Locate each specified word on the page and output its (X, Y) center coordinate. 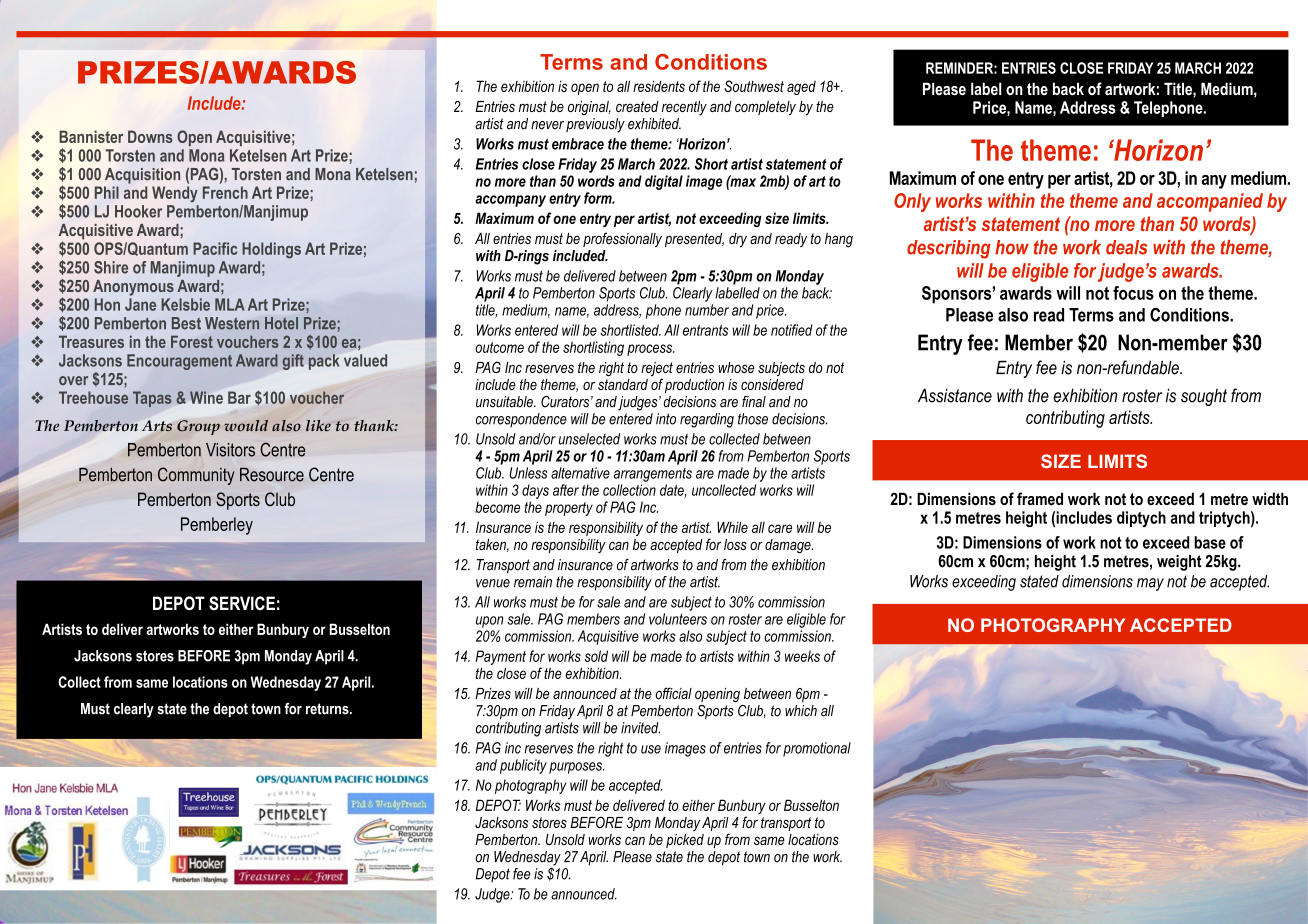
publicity (523, 766)
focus (1133, 293)
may (1150, 584)
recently (684, 108)
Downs (150, 136)
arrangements (653, 475)
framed (1040, 498)
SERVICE (242, 603)
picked (685, 841)
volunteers (678, 619)
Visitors (230, 450)
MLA (230, 304)
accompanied (1210, 202)
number (707, 310)
